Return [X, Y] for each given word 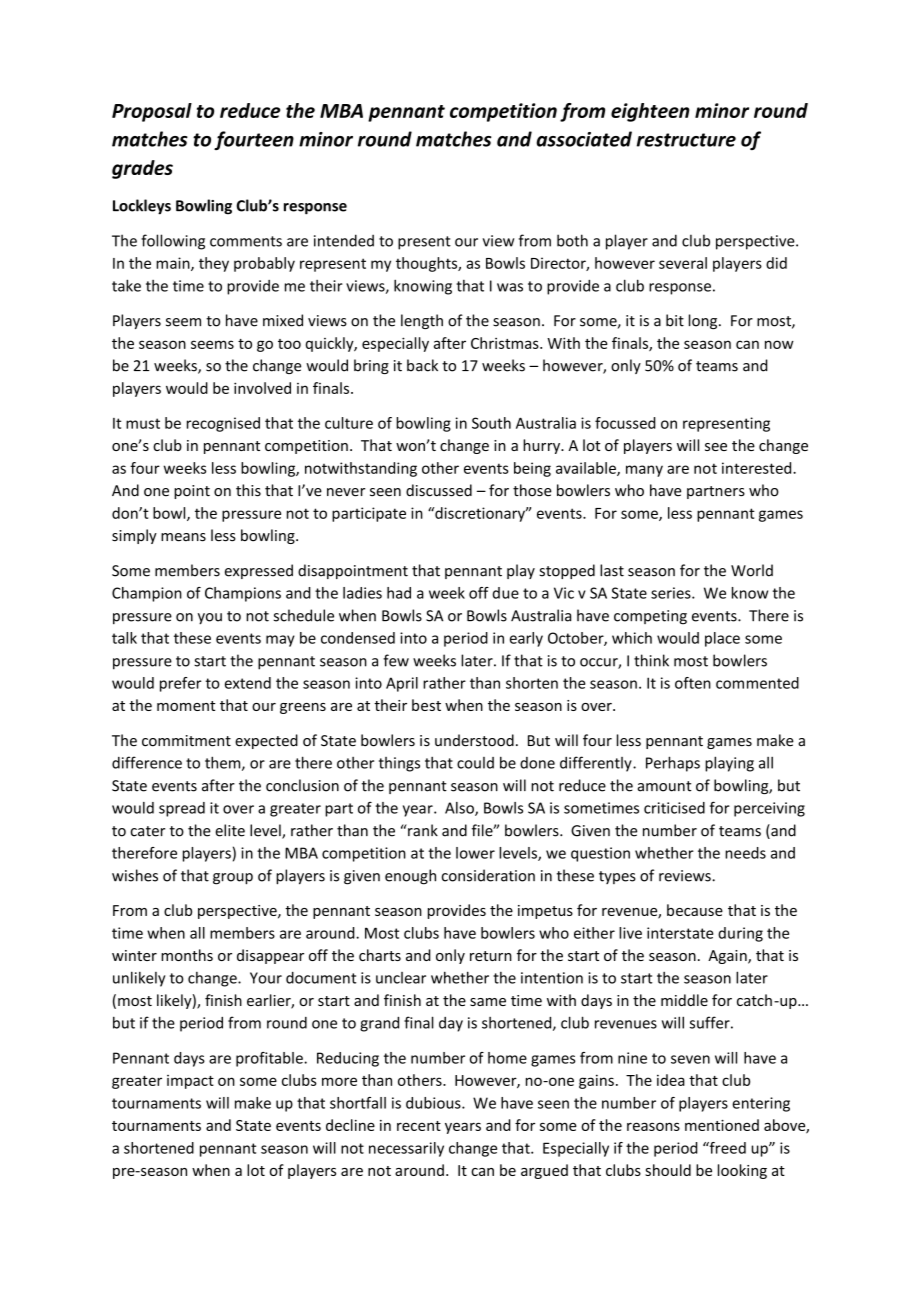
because [695, 910]
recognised [223, 424]
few [396, 660]
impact [190, 1082]
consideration [488, 875]
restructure [686, 140]
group [233, 879]
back [422, 365]
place [722, 639]
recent [419, 1126]
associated [584, 139]
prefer [181, 684]
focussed [625, 423]
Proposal [152, 112]
